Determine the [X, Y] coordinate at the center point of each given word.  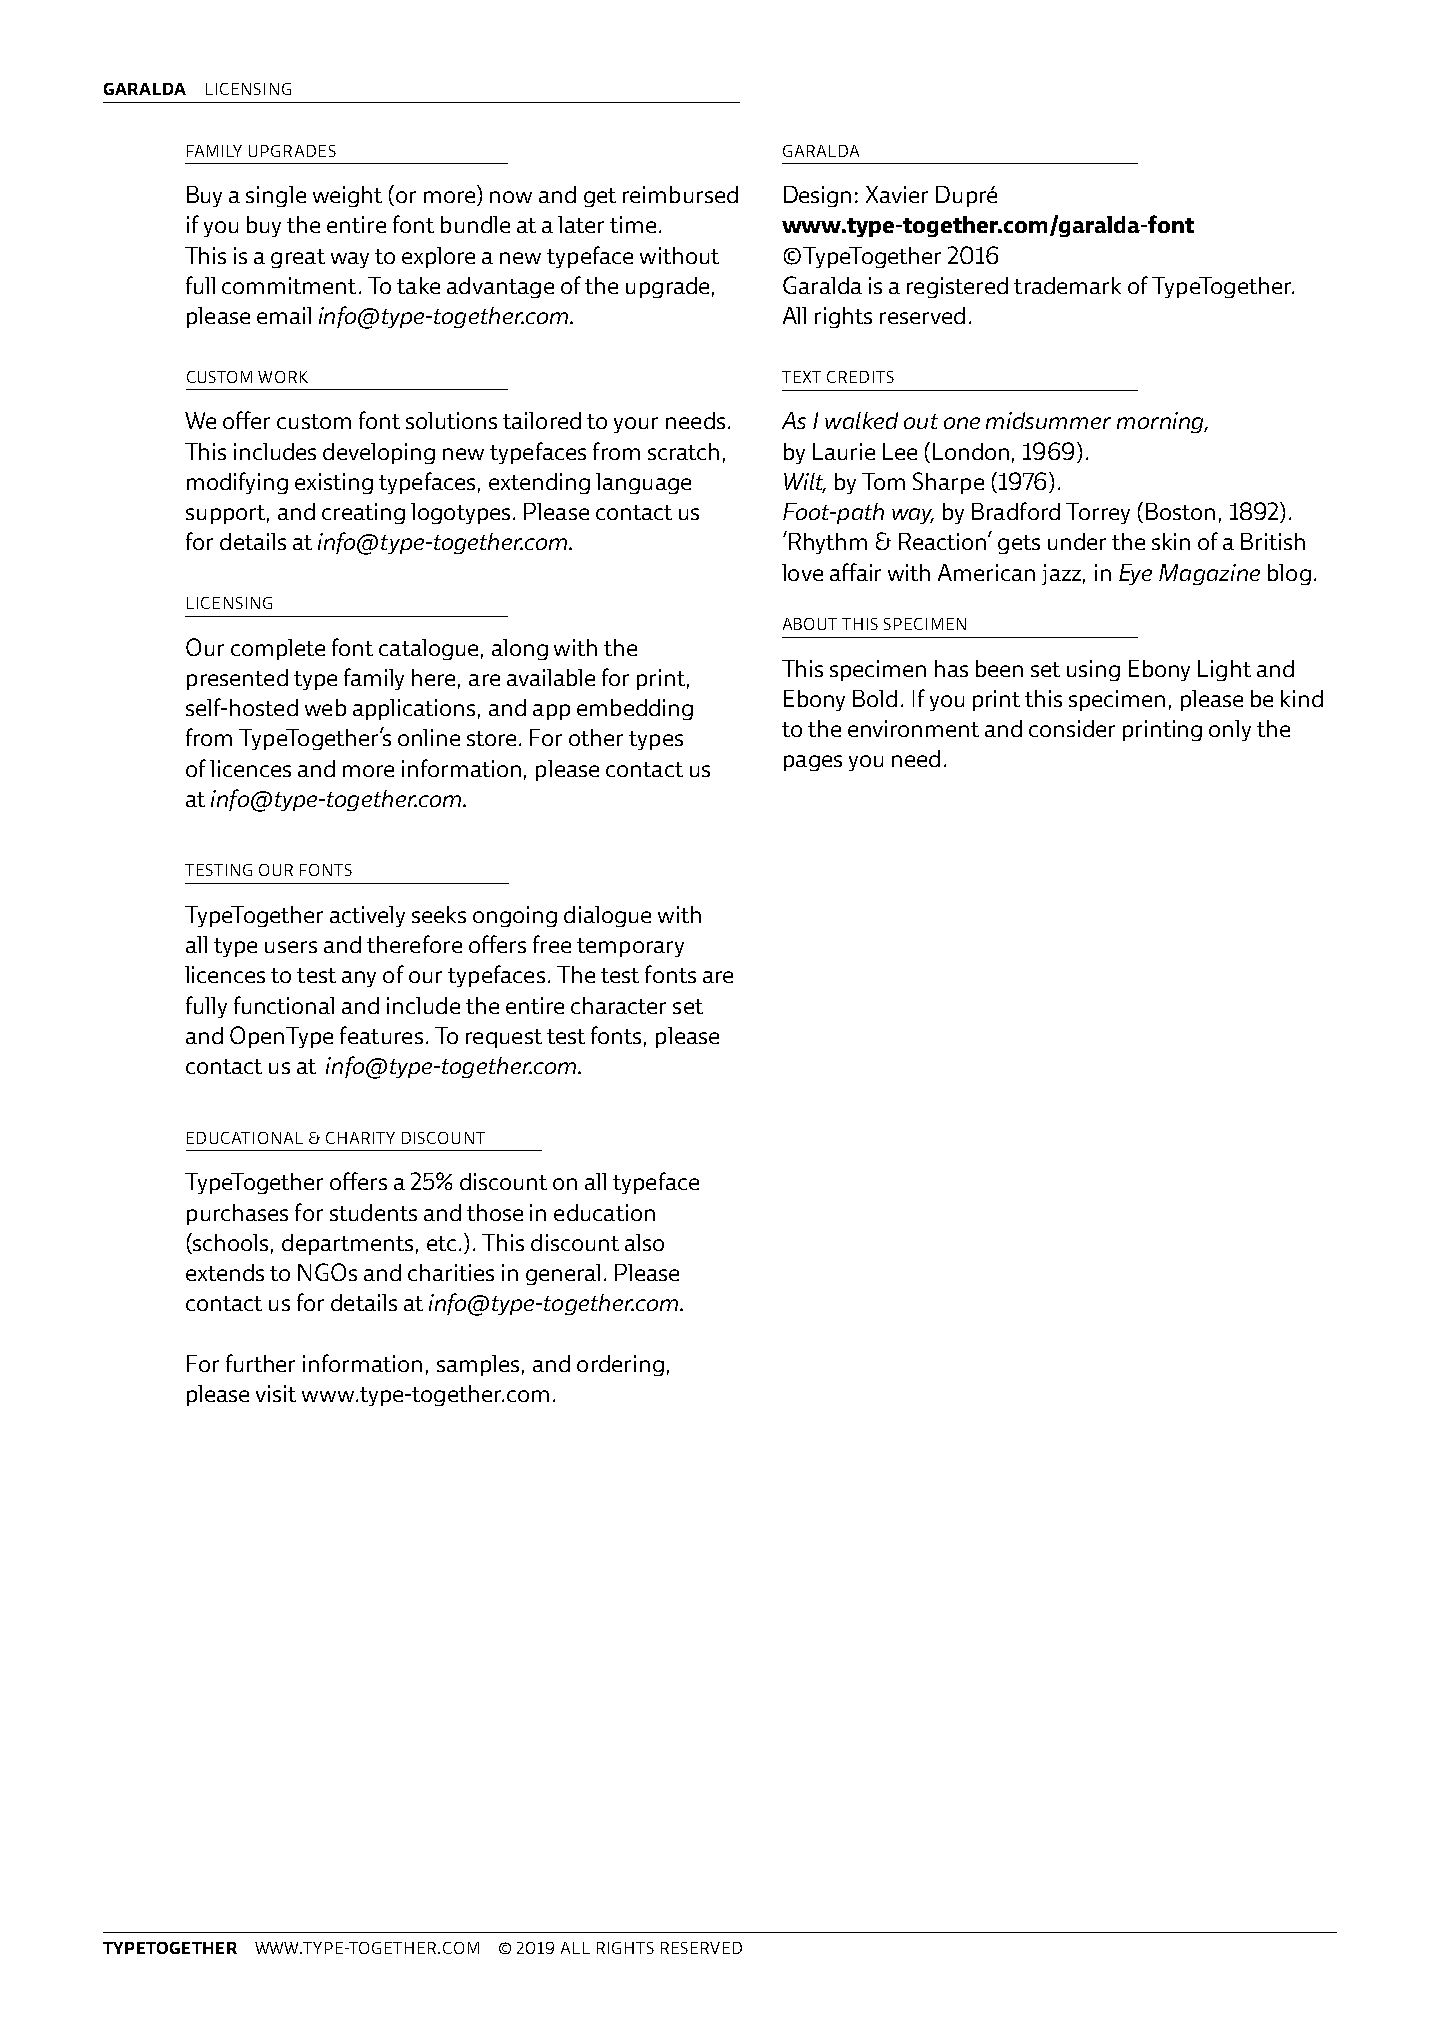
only [1230, 730]
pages [813, 763]
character [618, 1005]
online [429, 737]
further [260, 1363]
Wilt [805, 483]
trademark [1067, 285]
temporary [630, 947]
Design [817, 196]
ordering [620, 1365]
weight [347, 196]
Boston [1180, 511]
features [381, 1035]
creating [363, 513]
